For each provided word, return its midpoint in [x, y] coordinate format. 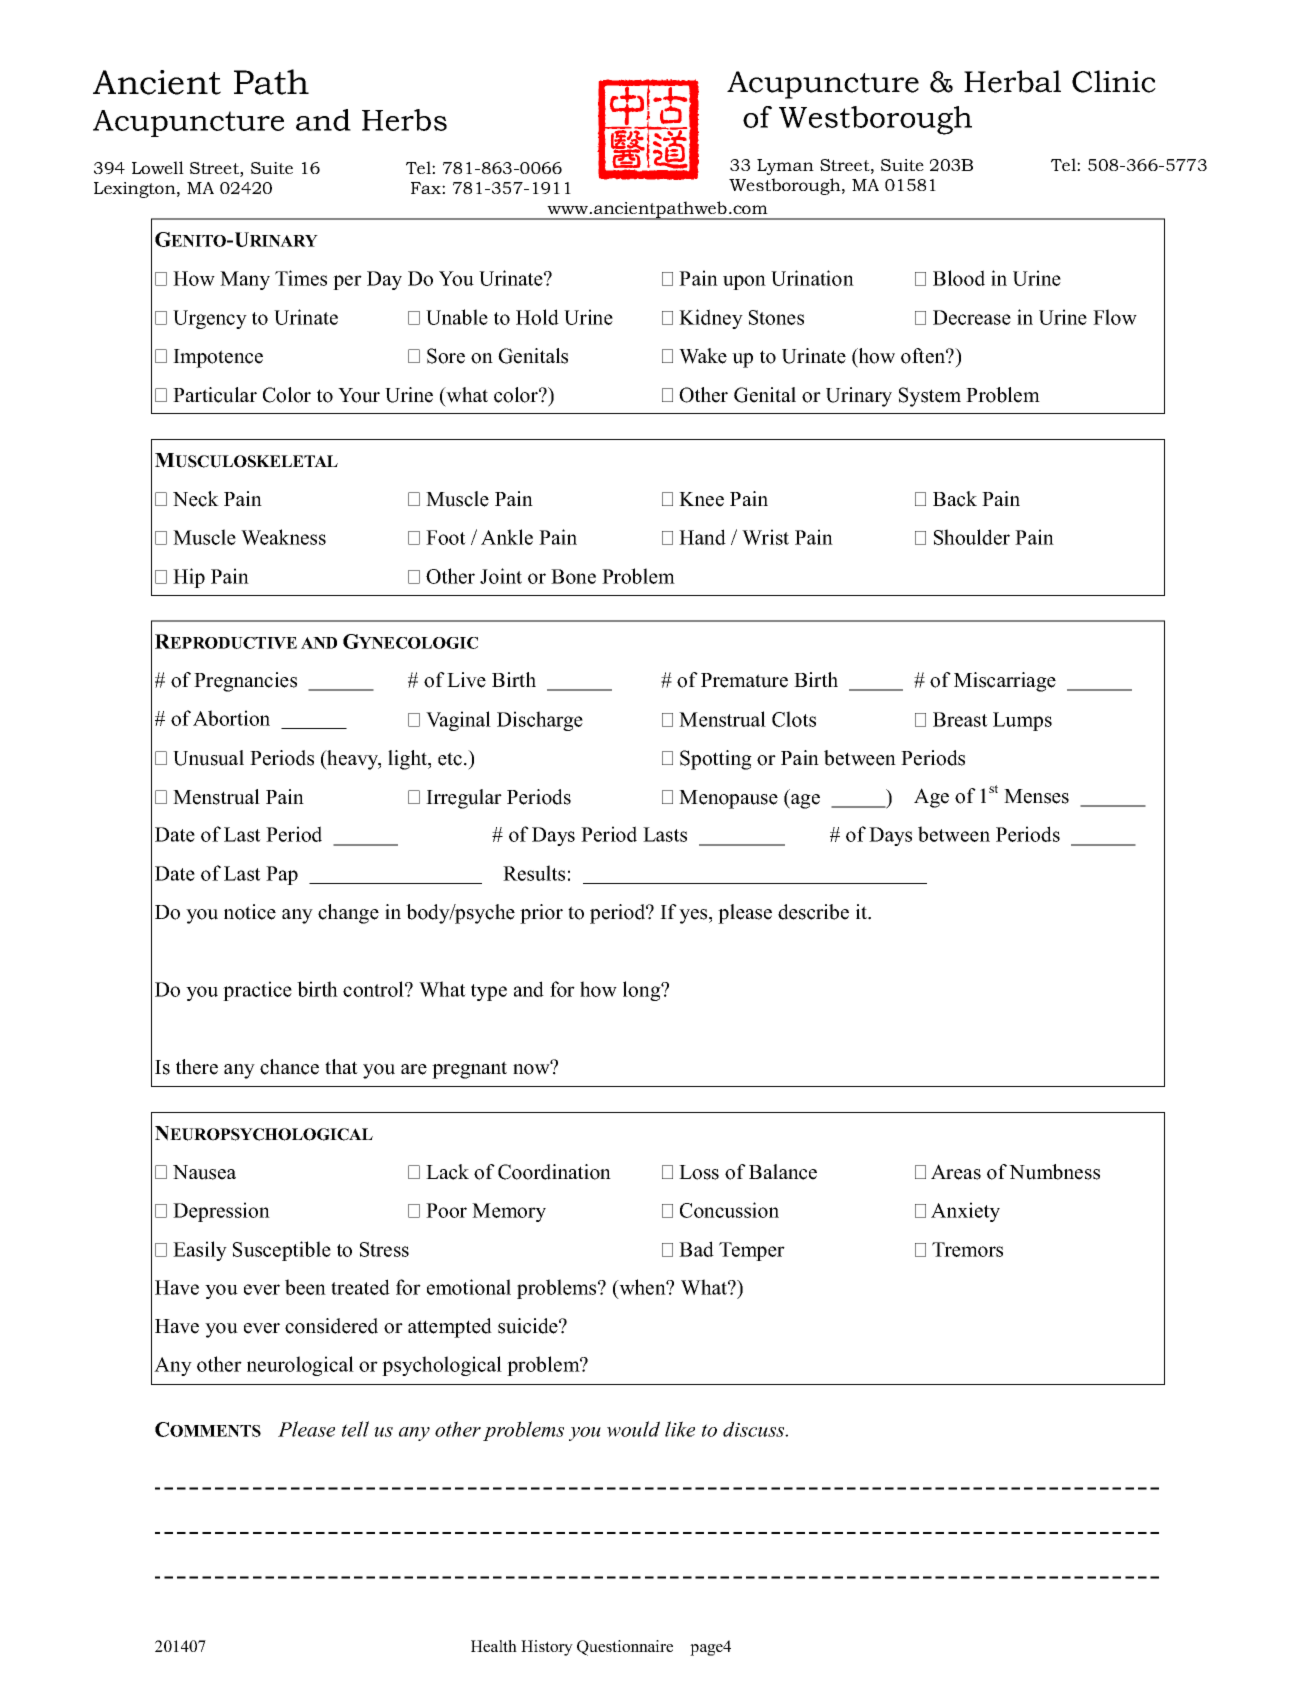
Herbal [1012, 81]
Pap [282, 875]
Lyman [785, 167]
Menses [1036, 796]
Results [534, 873]
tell [355, 1429]
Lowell [158, 167]
